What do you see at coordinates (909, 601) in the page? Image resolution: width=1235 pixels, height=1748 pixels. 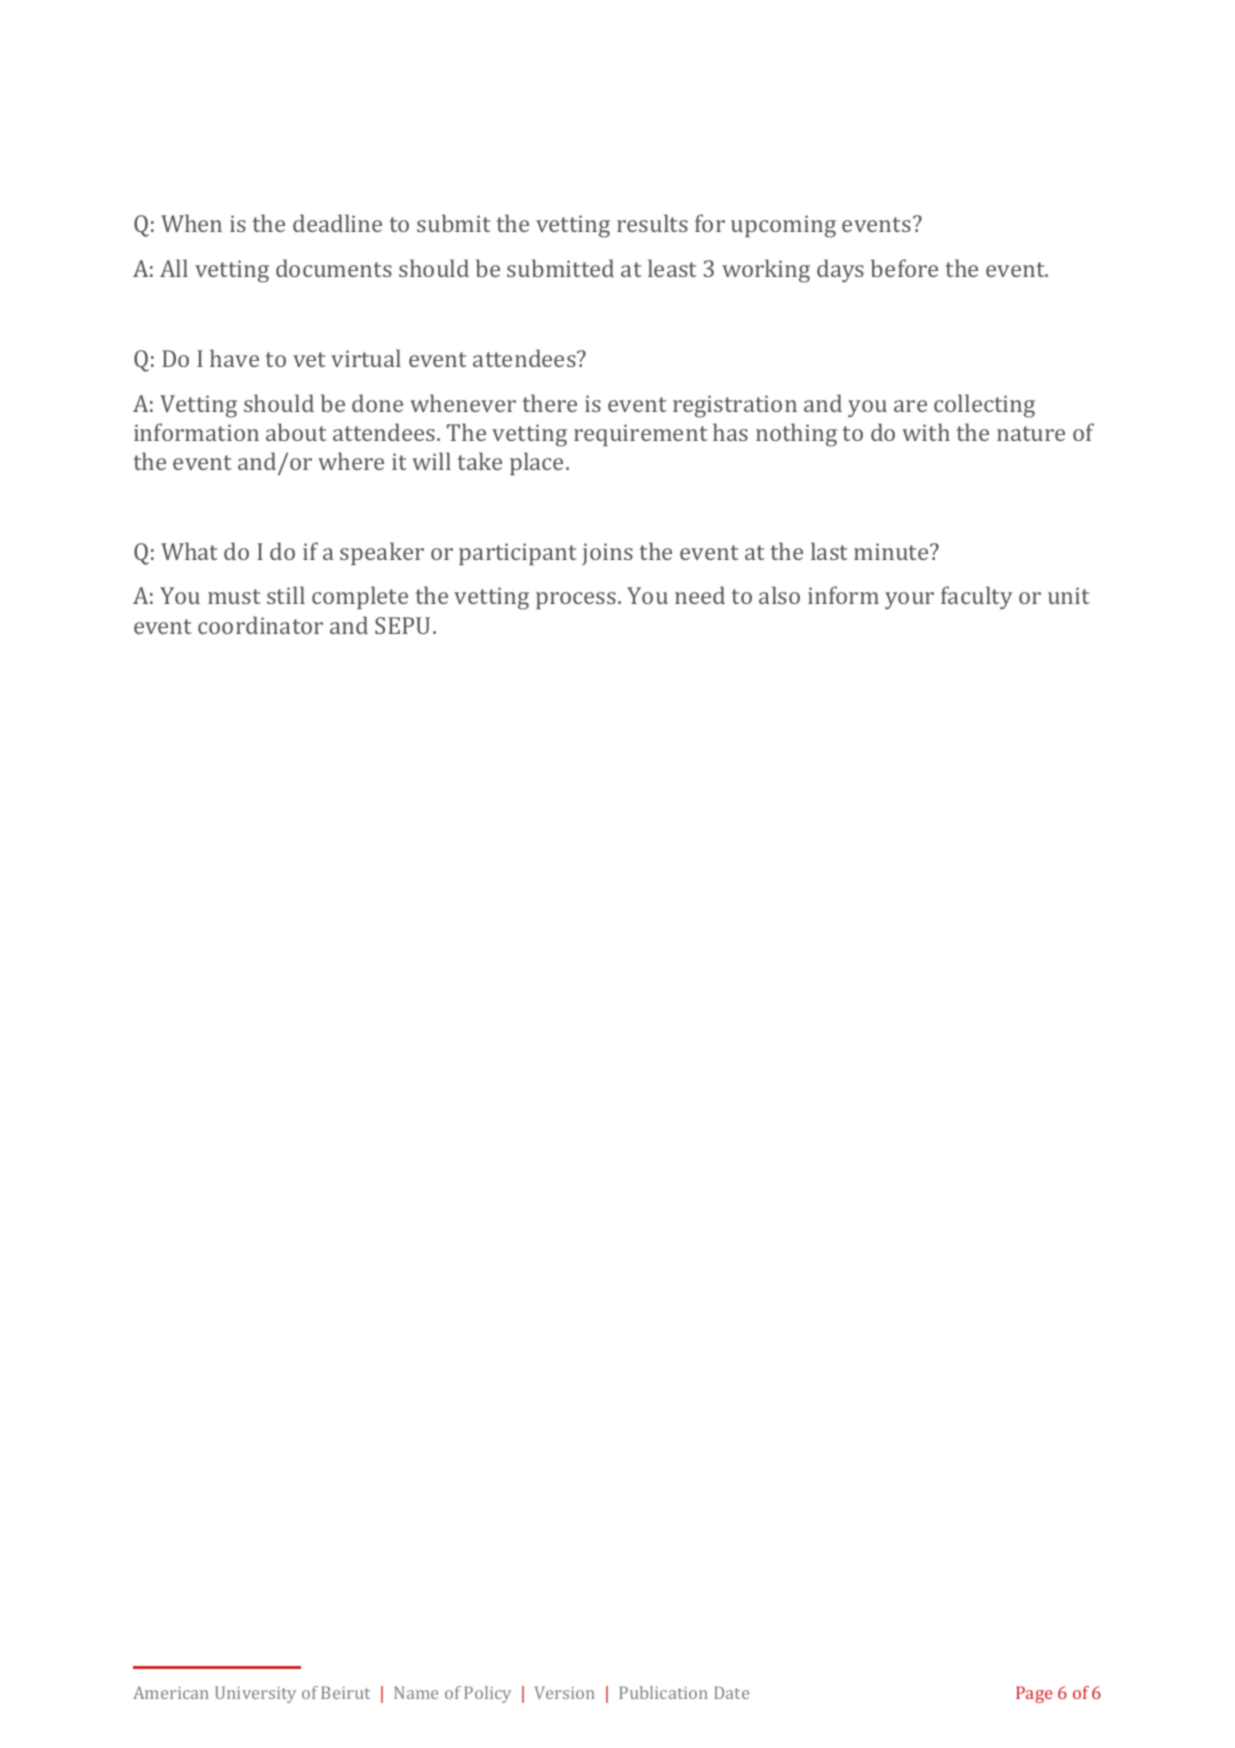 I see `your` at bounding box center [909, 601].
